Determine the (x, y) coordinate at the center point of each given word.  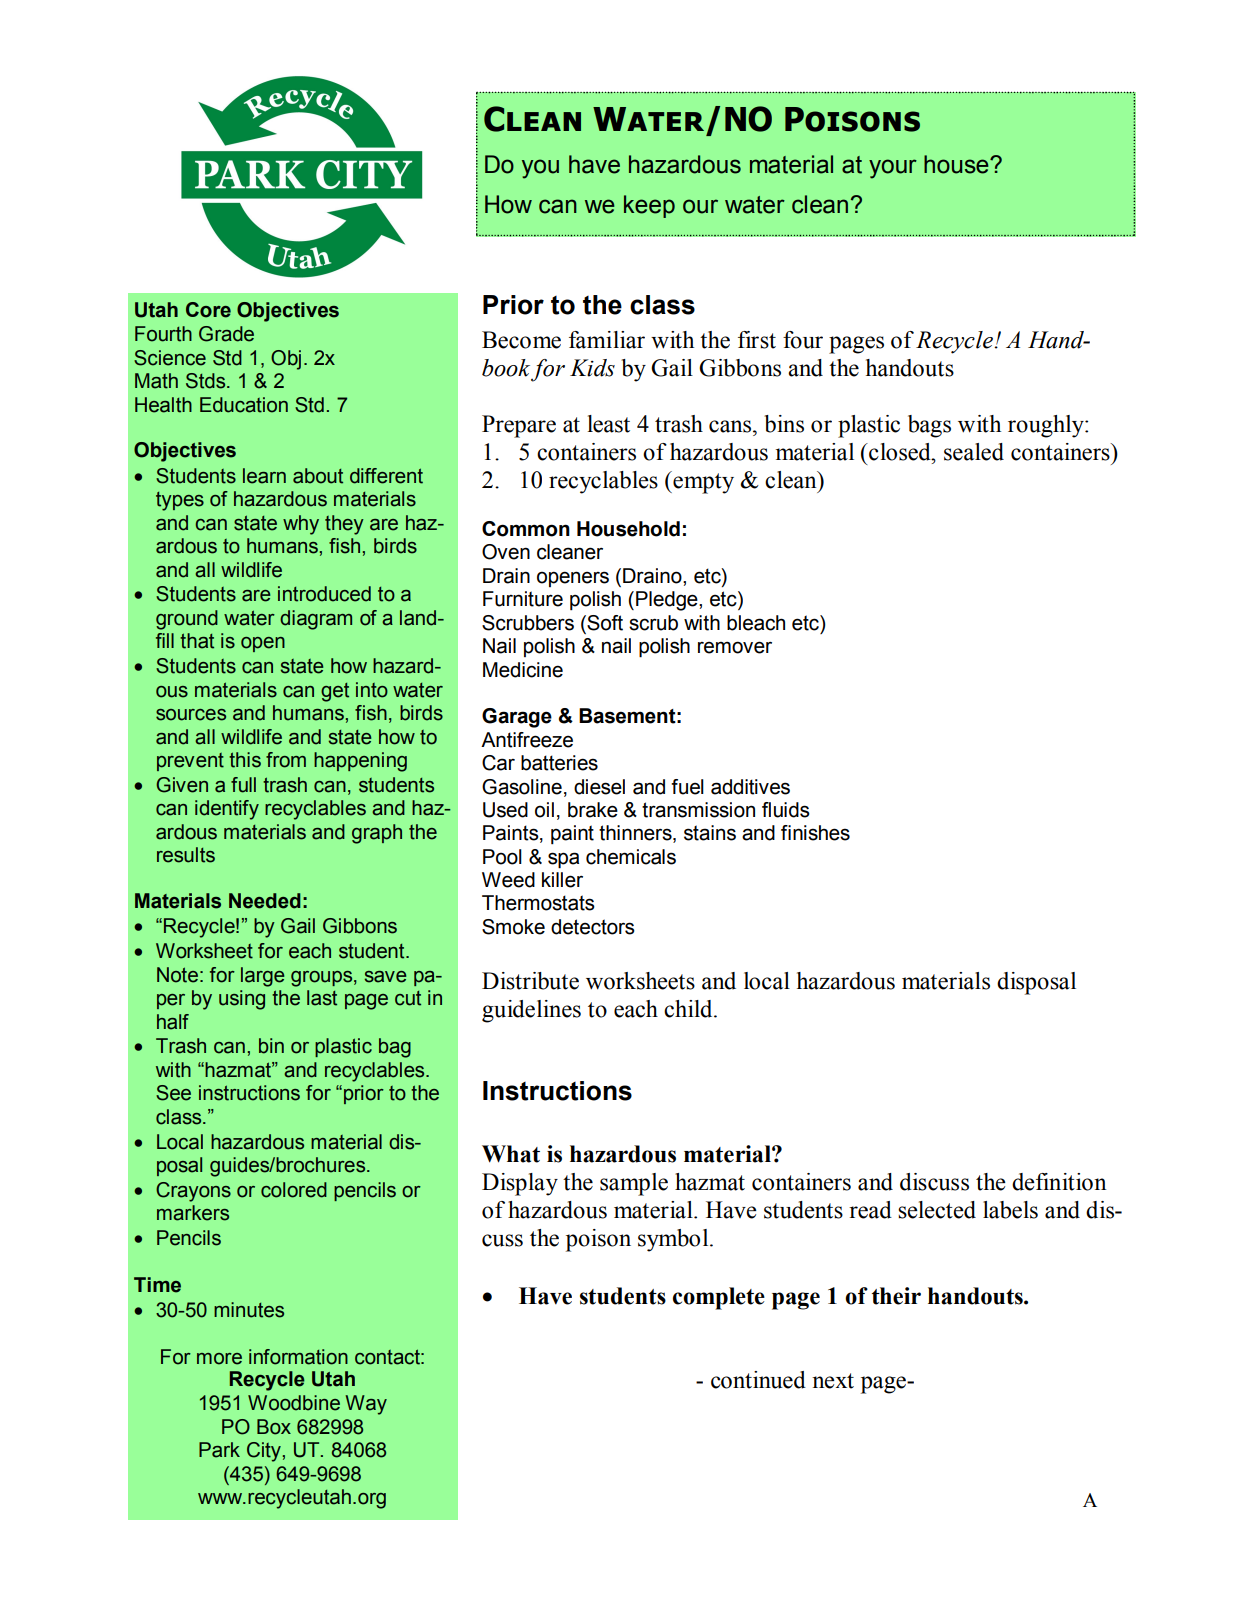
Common (526, 529)
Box (274, 1427)
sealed (974, 452)
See (173, 1093)
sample (634, 1184)
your (893, 169)
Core (208, 310)
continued (758, 1380)
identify (227, 810)
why (301, 525)
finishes (815, 833)
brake (593, 810)
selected (937, 1210)
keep (649, 206)
